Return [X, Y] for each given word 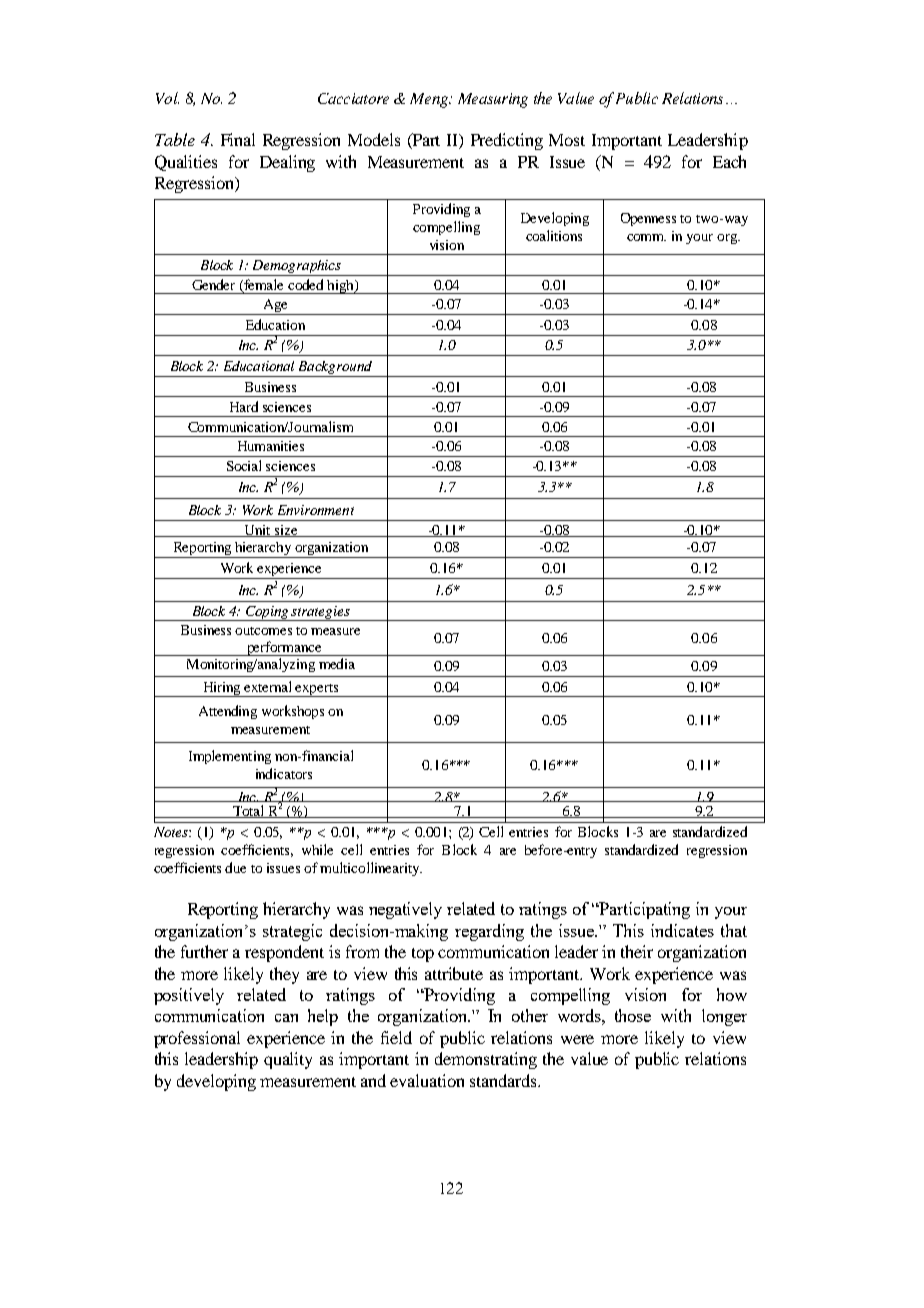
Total [249, 811]
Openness [648, 219]
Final [238, 139]
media [337, 663]
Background [336, 369]
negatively [405, 910]
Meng [430, 100]
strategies [321, 613]
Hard [244, 406]
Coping [267, 613]
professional [197, 1039]
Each [729, 161]
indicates [682, 930]
